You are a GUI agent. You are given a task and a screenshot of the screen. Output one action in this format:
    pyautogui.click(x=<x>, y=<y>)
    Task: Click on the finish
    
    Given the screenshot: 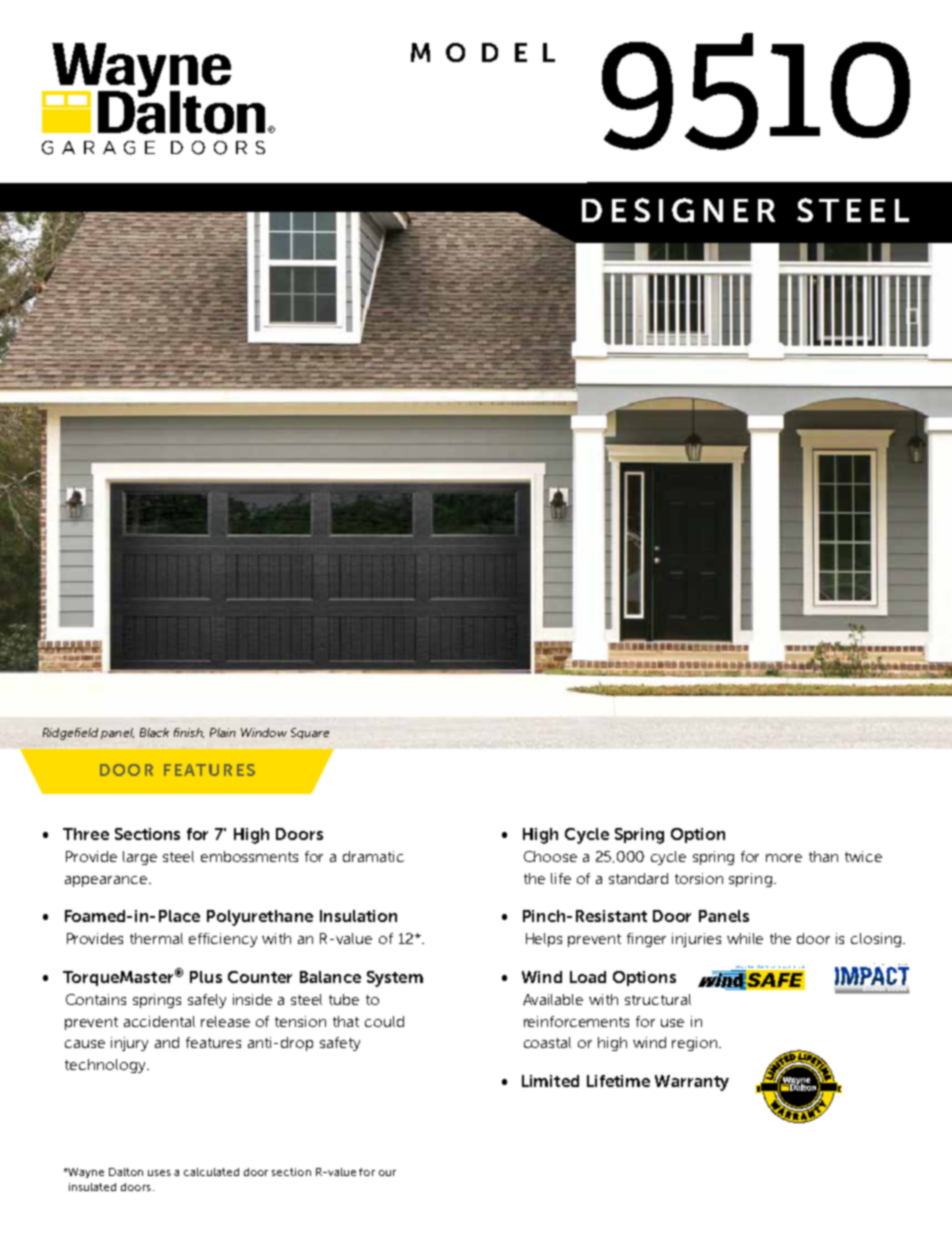 What is the action you would take?
    pyautogui.click(x=189, y=733)
